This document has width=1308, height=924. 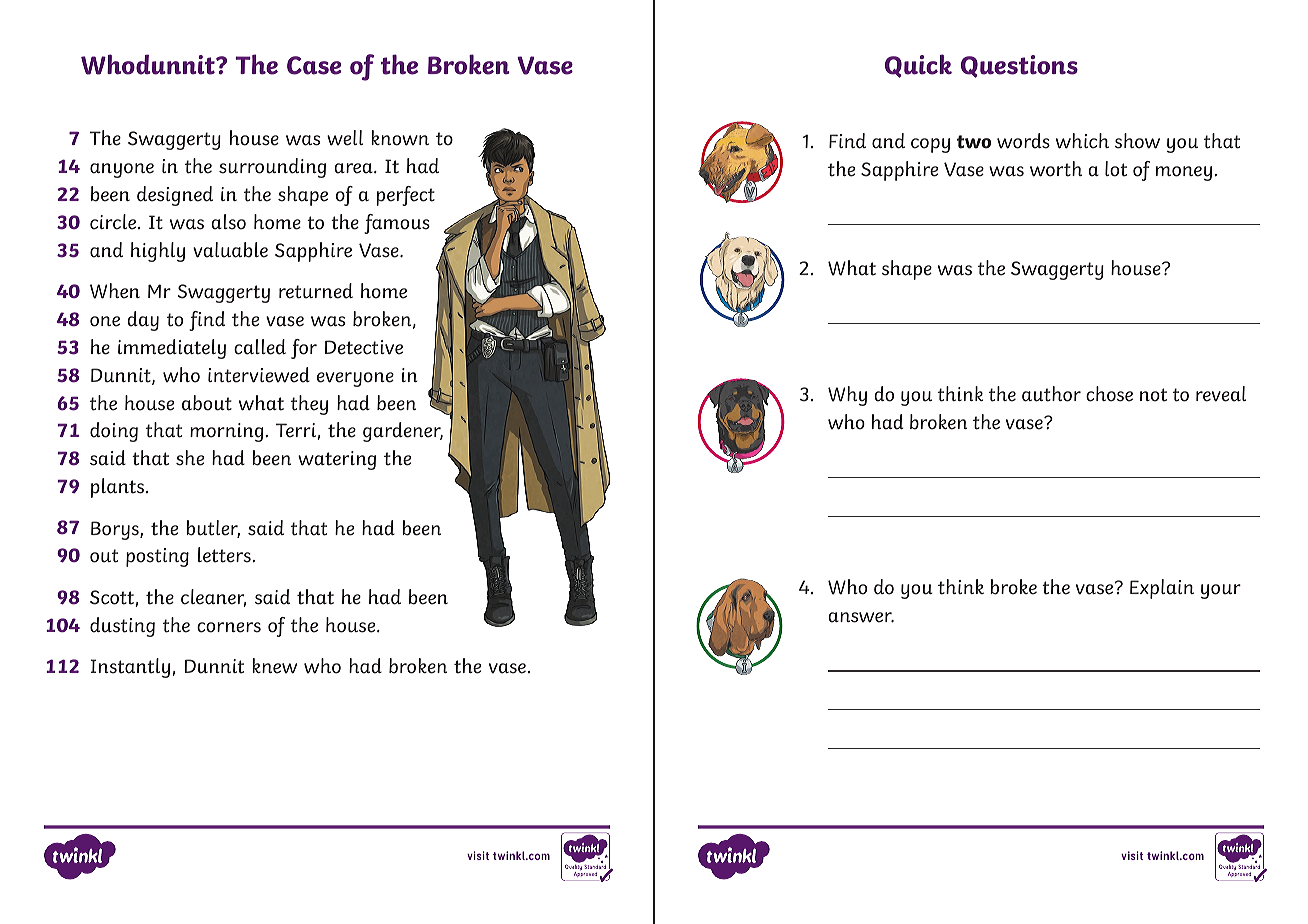 I want to click on interviewed, so click(x=259, y=375).
